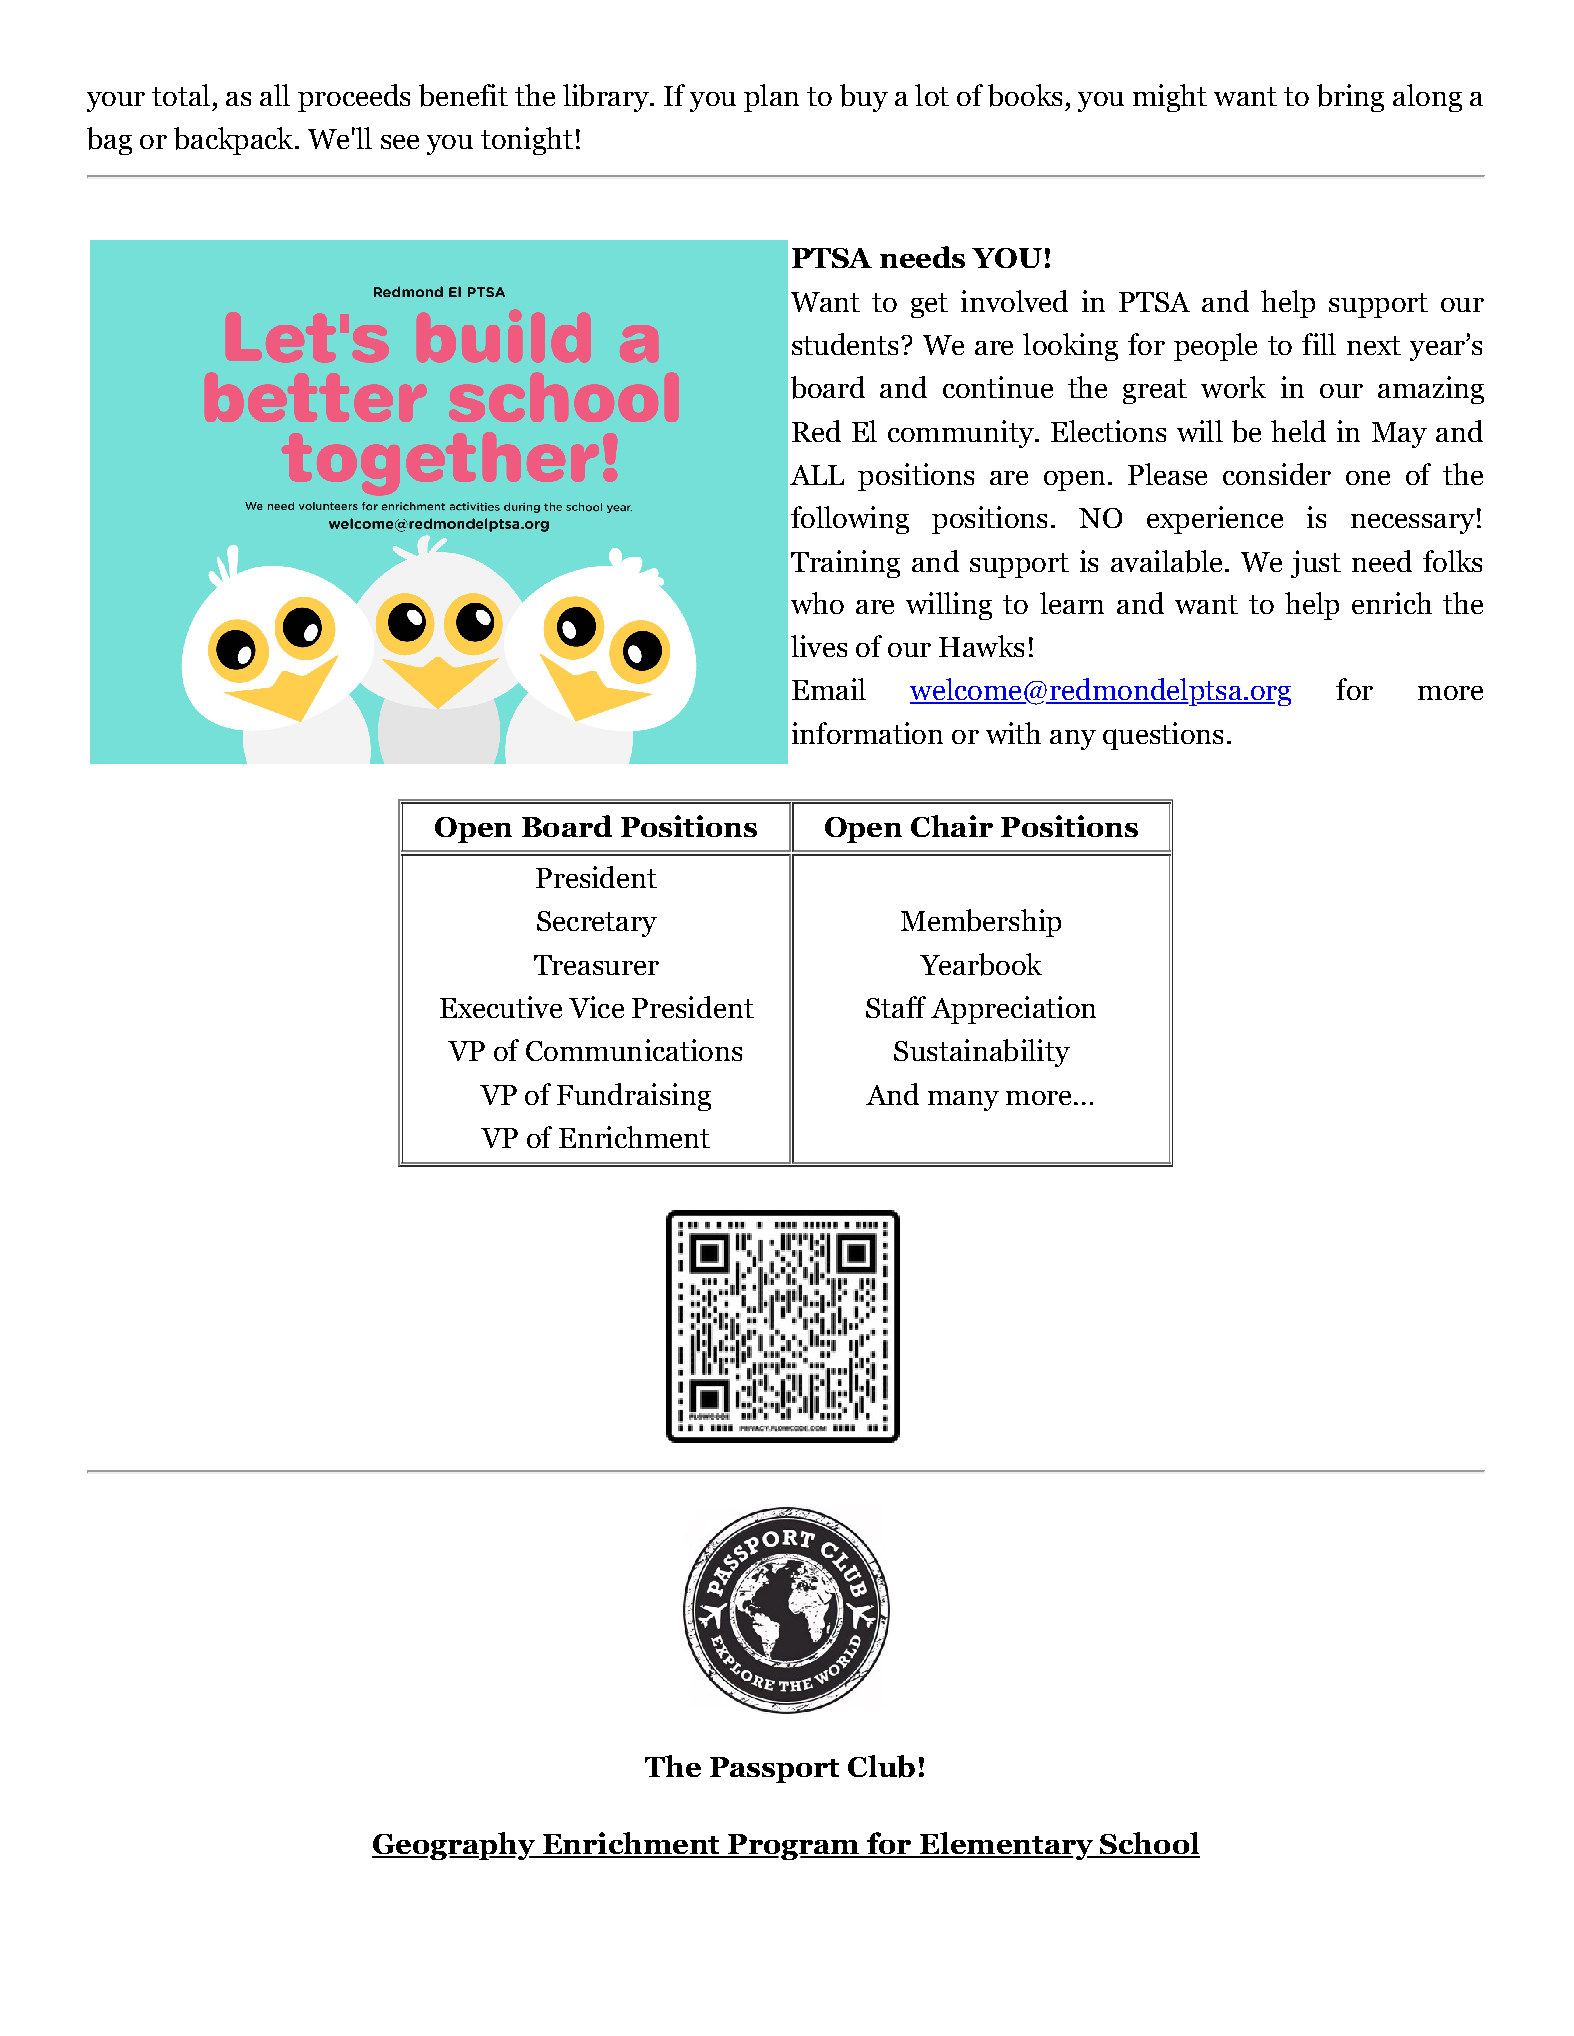  I want to click on Executive, so click(501, 1007).
